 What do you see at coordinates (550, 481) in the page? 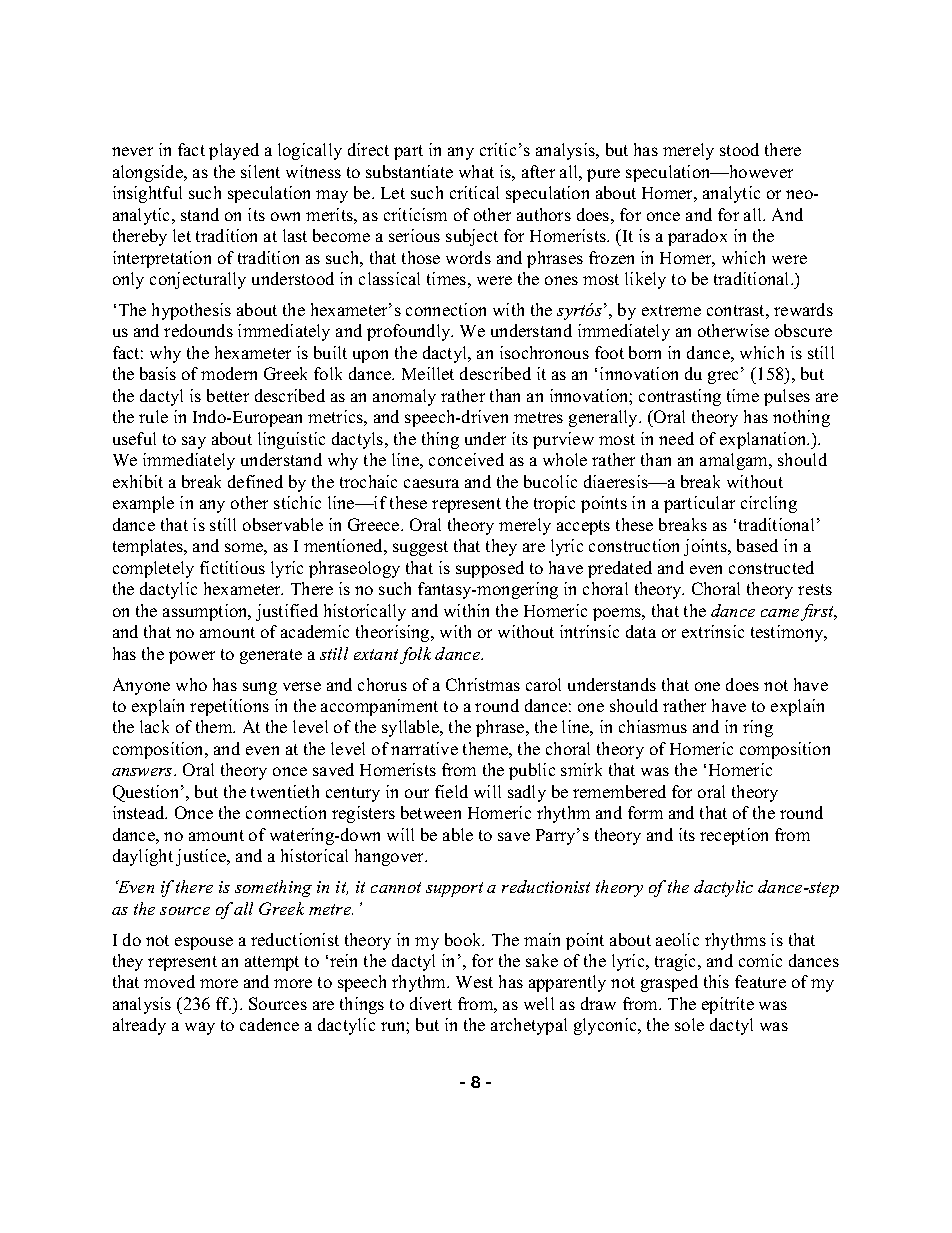
I see `bucolic` at bounding box center [550, 481].
